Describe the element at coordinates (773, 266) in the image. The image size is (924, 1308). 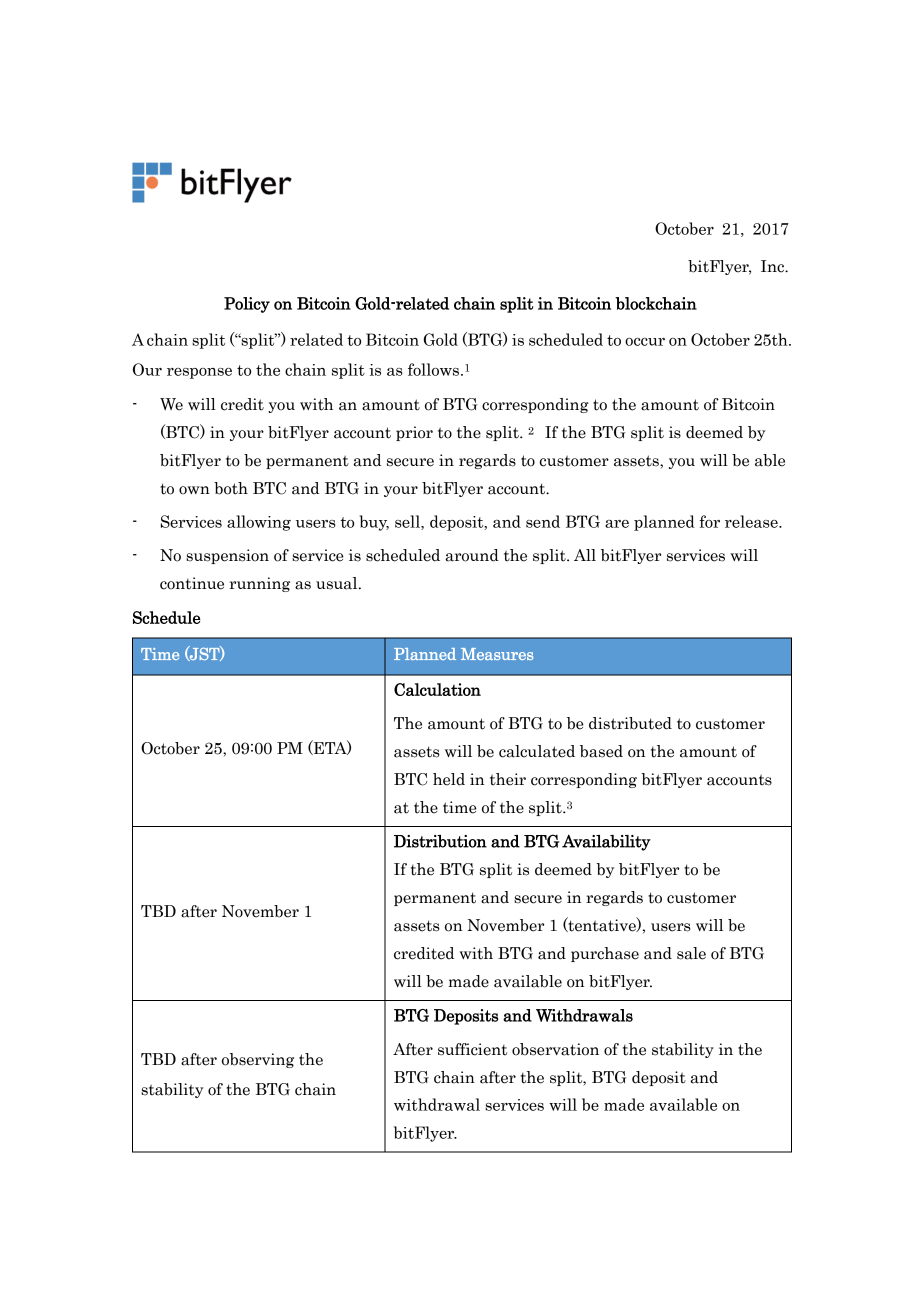
I see `Inc` at that location.
